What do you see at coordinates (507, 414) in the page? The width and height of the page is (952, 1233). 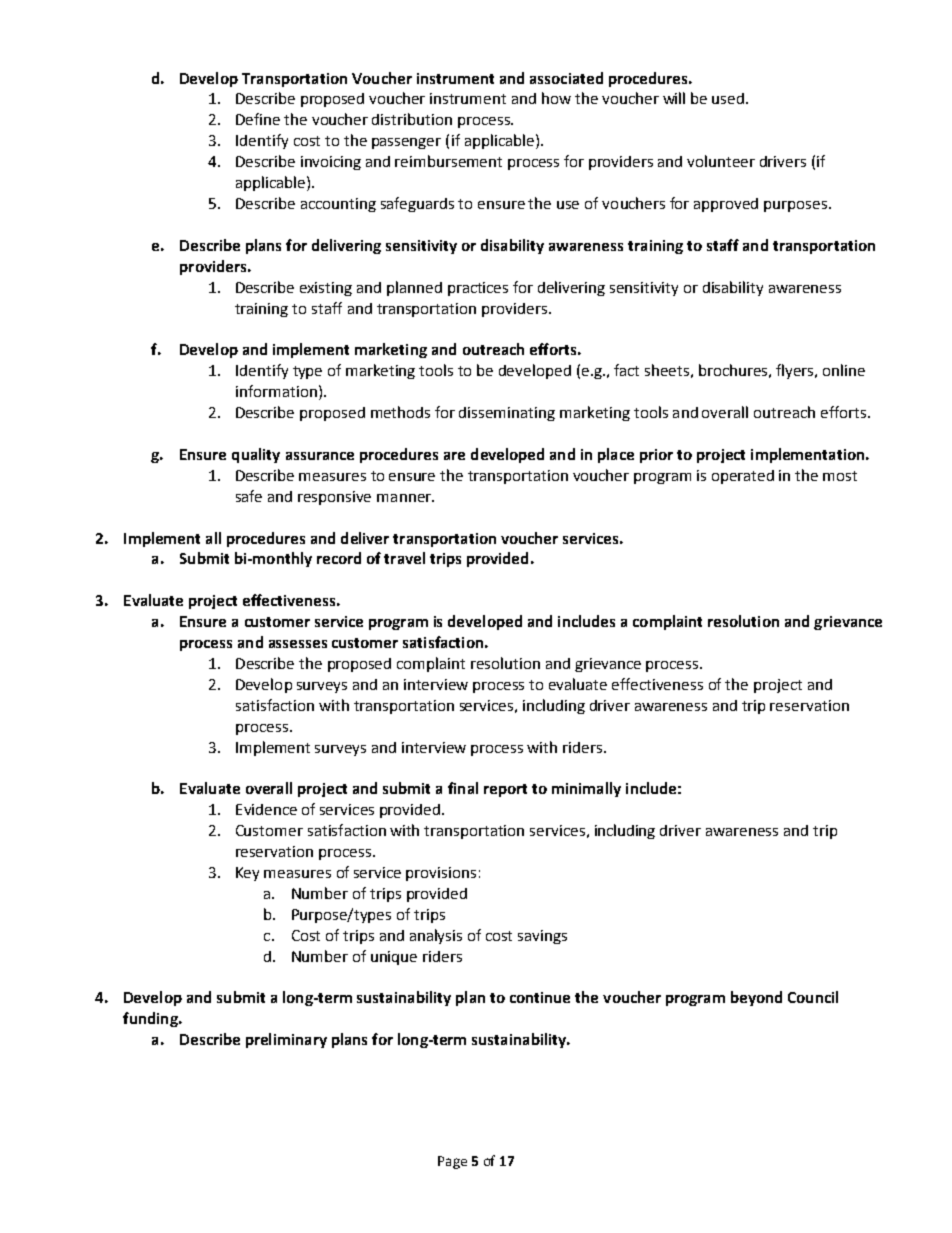 I see `disseminating` at bounding box center [507, 414].
